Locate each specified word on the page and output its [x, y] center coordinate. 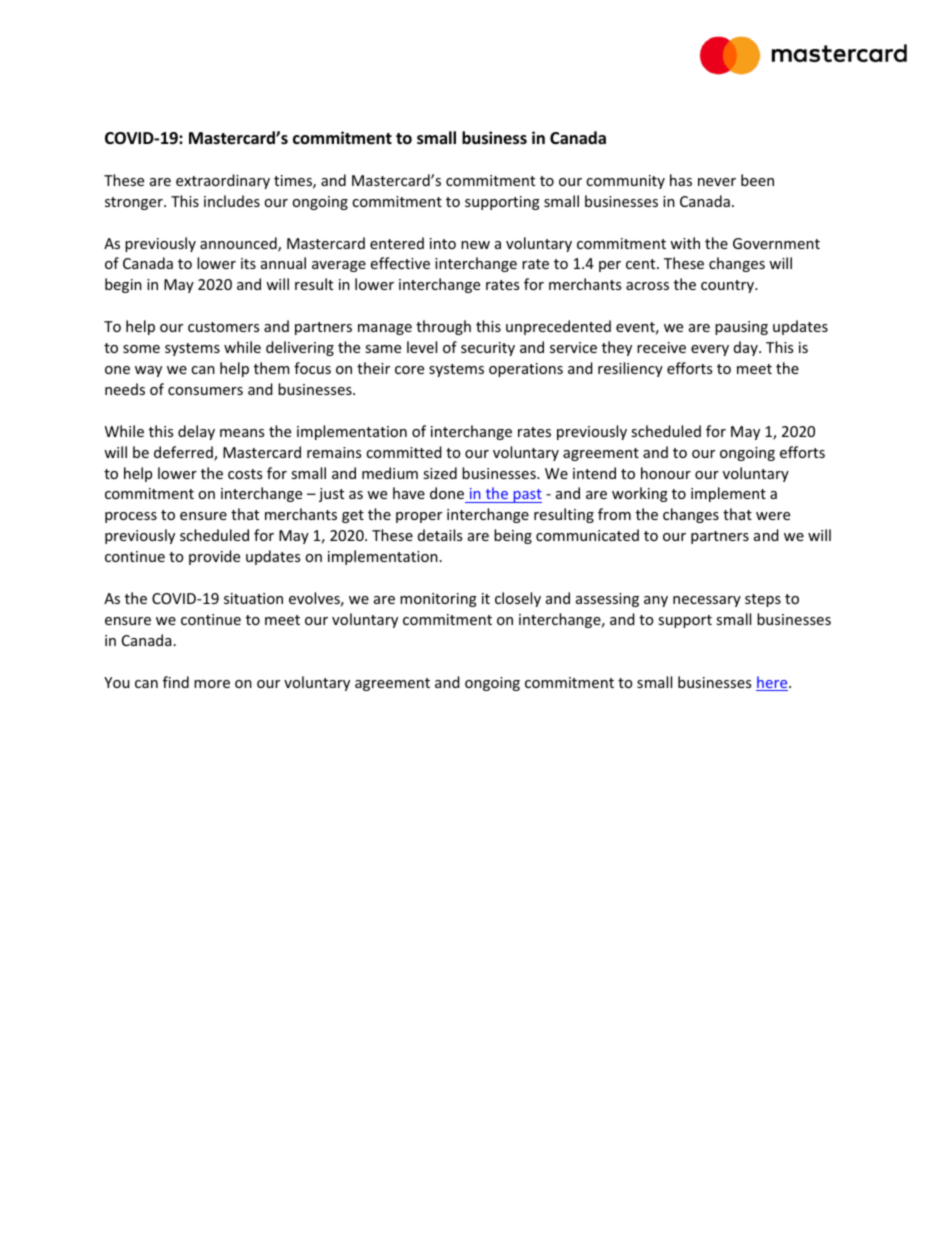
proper [419, 517]
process [131, 517]
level [422, 347]
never [717, 182]
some [141, 349]
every [710, 350]
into [443, 243]
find [176, 682]
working [640, 494]
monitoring [438, 600]
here [773, 683]
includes [232, 201]
